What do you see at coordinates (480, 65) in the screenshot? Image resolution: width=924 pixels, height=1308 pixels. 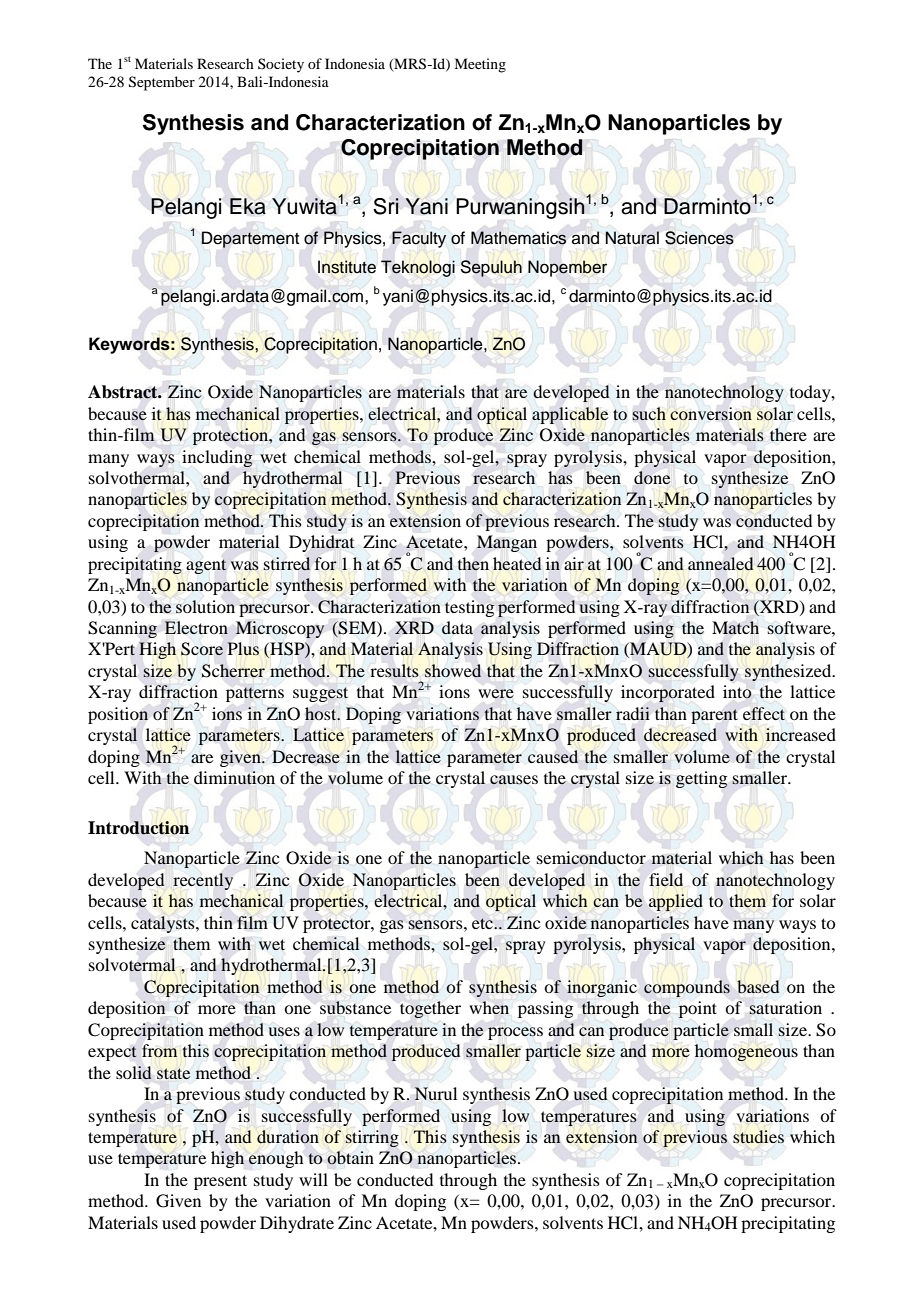 I see `Meeting` at bounding box center [480, 65].
